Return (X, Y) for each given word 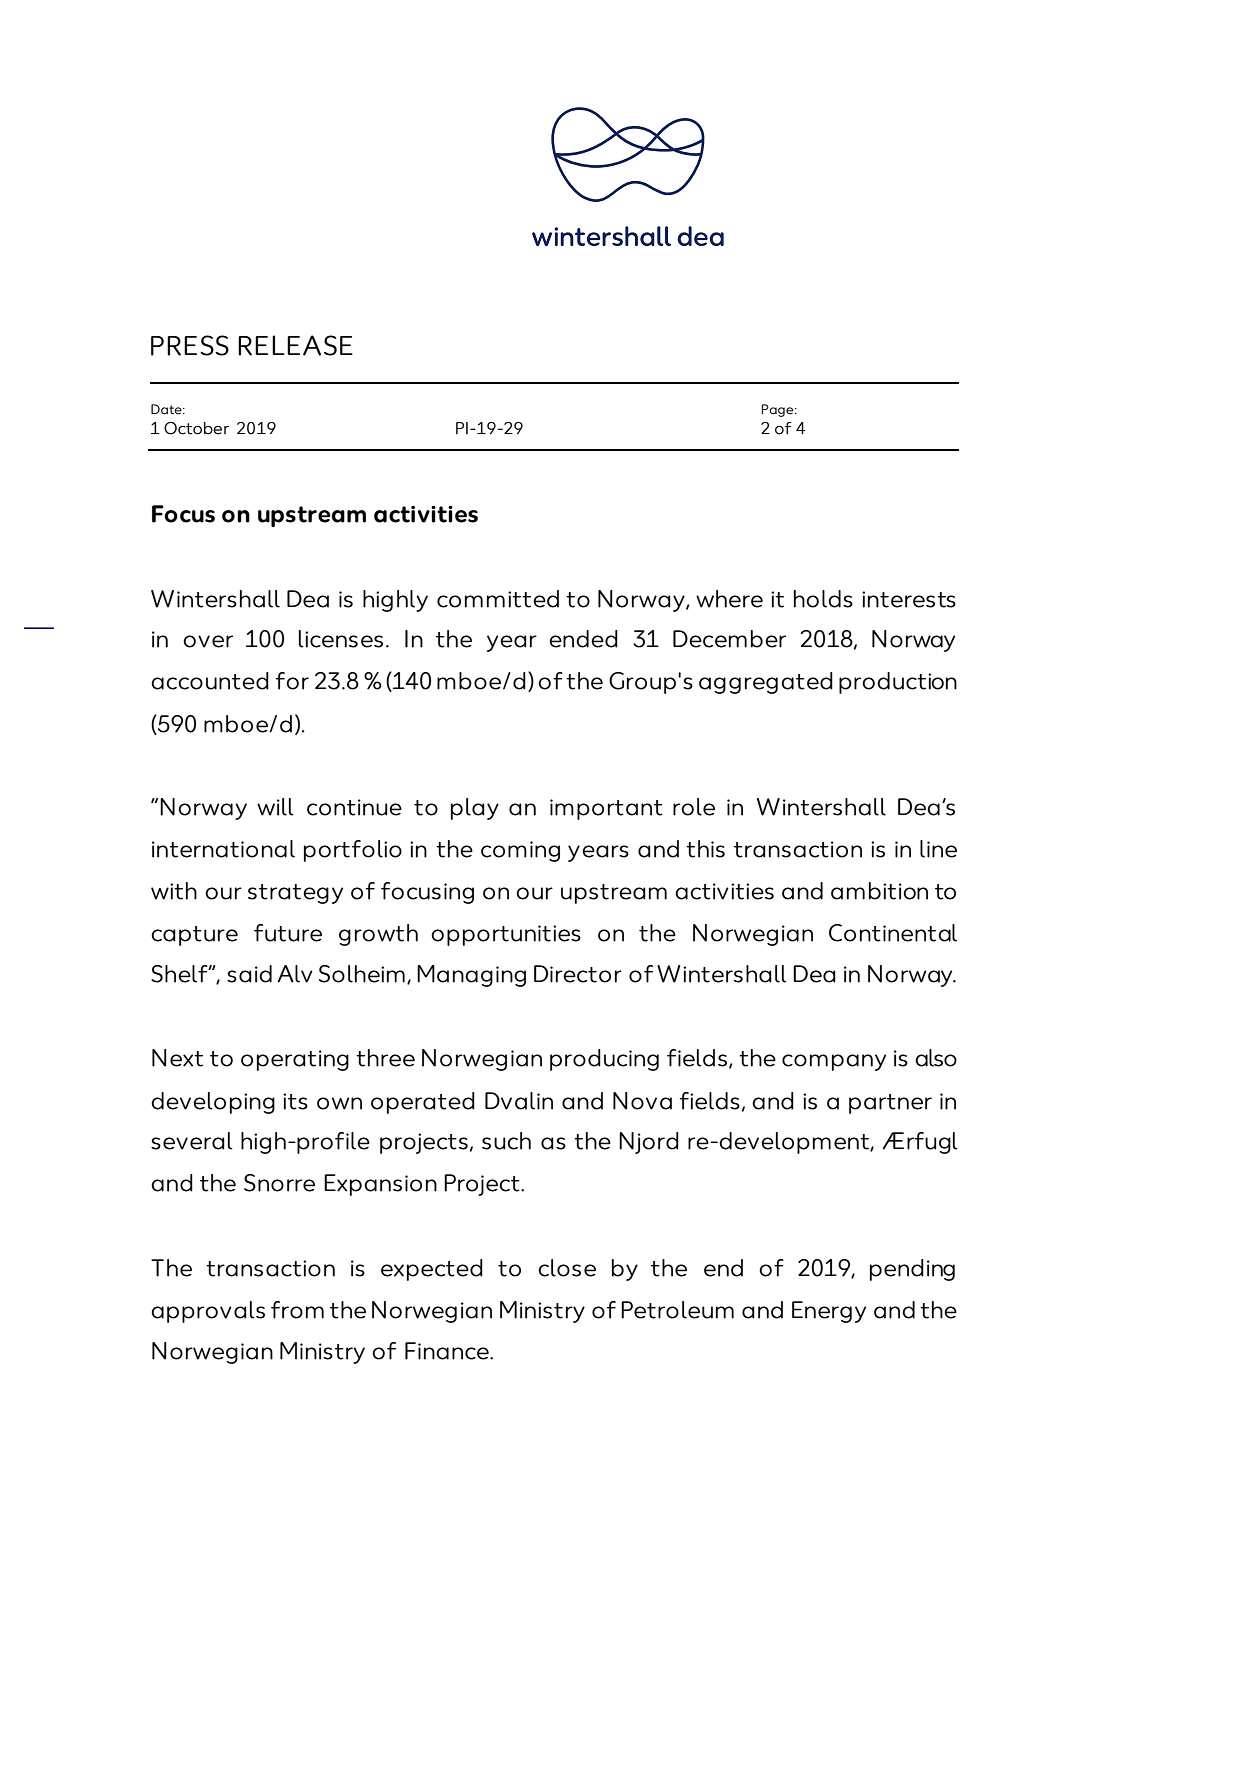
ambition (879, 891)
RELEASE (295, 345)
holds (823, 599)
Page (778, 410)
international (223, 849)
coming (520, 851)
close (567, 1268)
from (297, 1310)
